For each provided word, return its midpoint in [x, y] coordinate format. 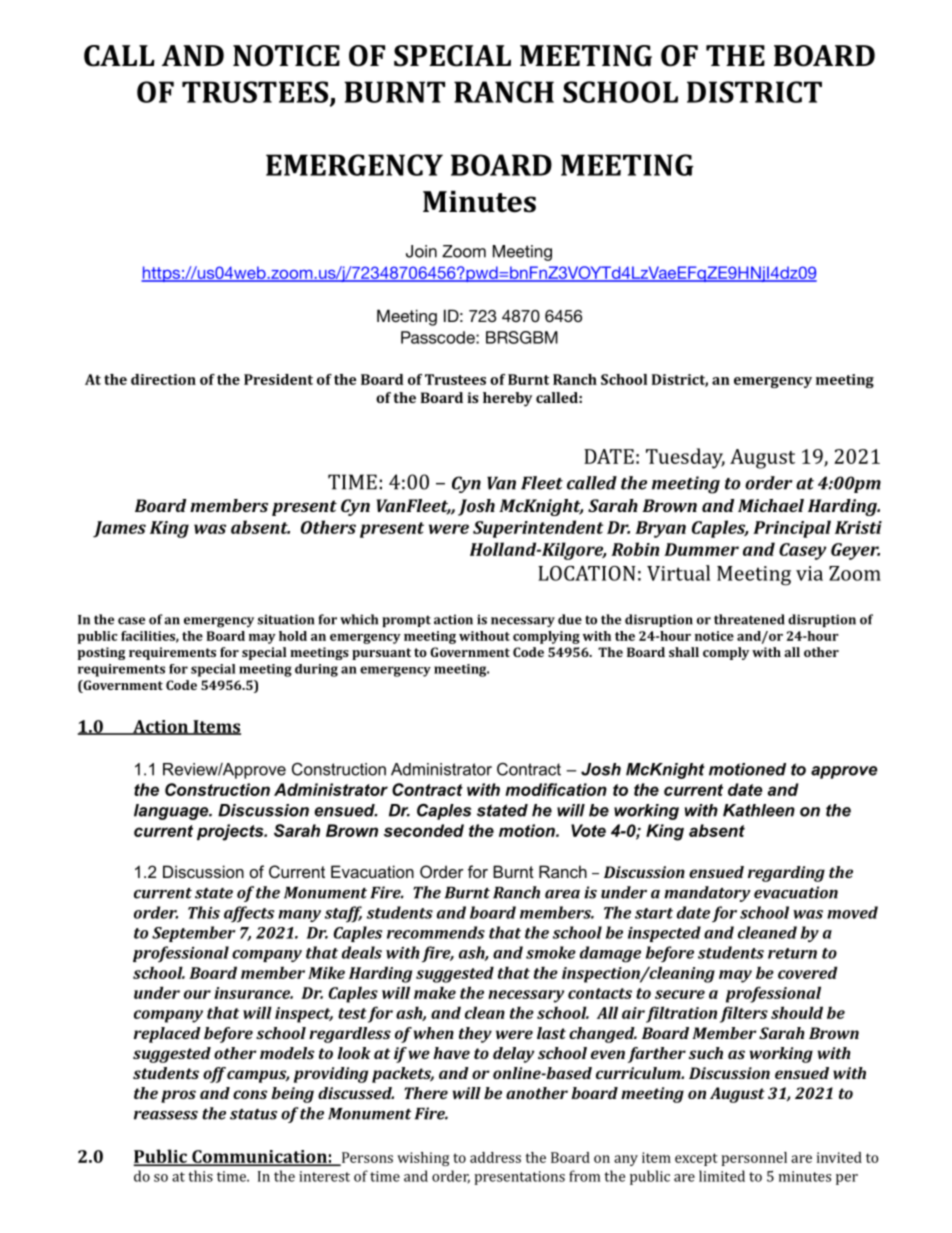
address [495, 1157]
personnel [754, 1159]
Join [421, 251]
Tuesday [685, 458]
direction [163, 379]
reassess [166, 1115]
